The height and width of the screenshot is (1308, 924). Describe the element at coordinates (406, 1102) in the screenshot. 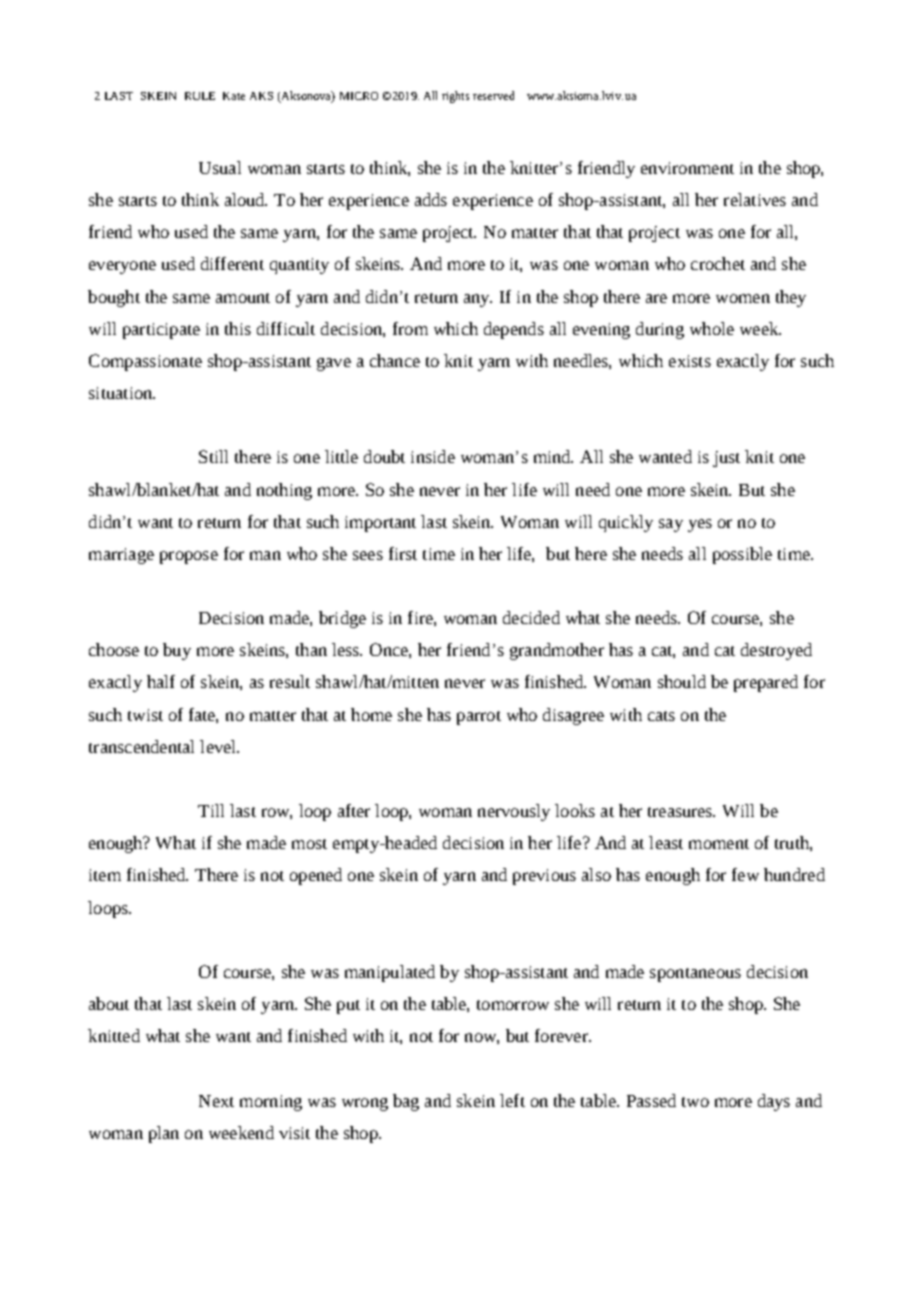

I see `bag` at that location.
